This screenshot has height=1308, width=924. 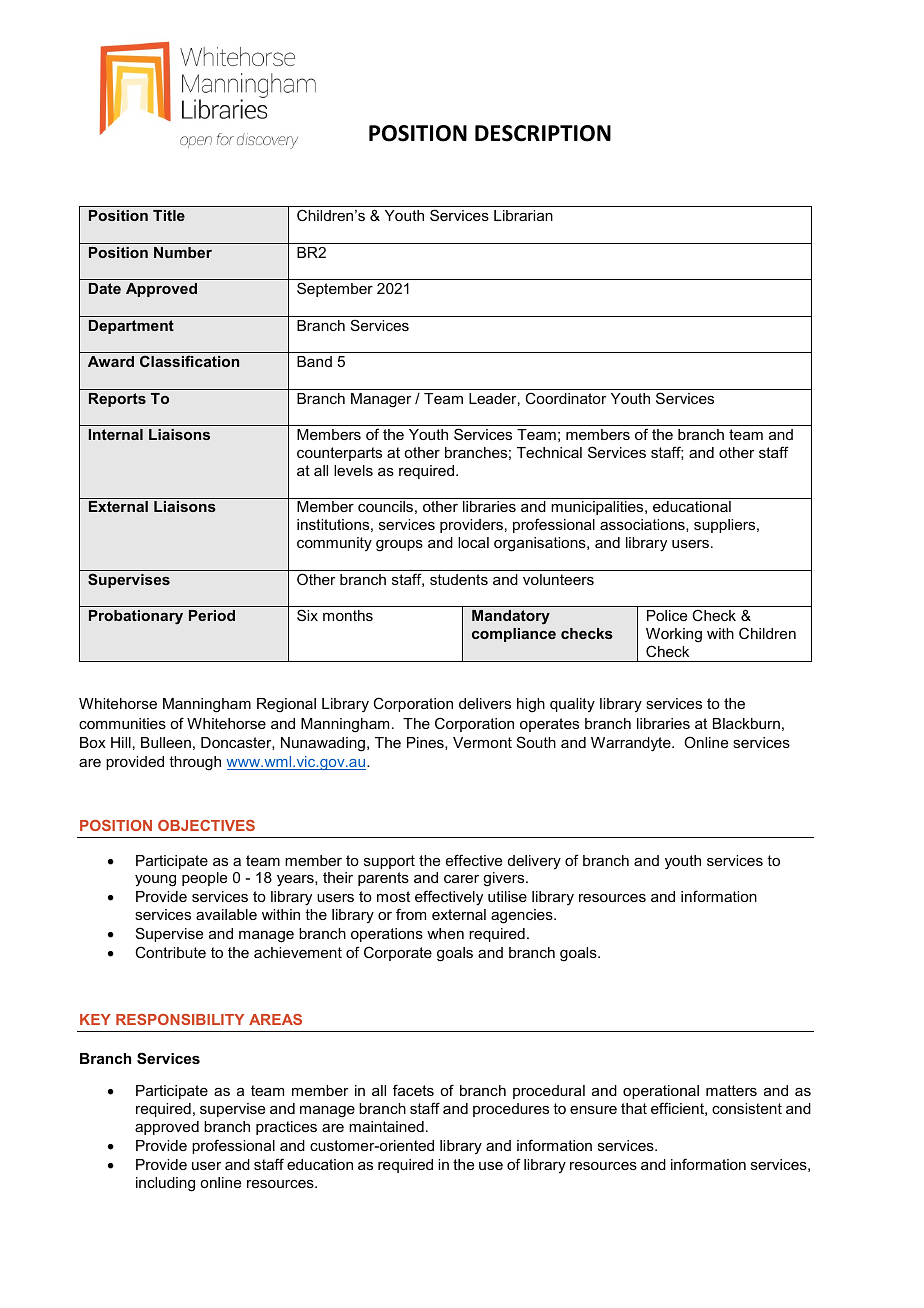 I want to click on Coordinator, so click(x=566, y=398).
